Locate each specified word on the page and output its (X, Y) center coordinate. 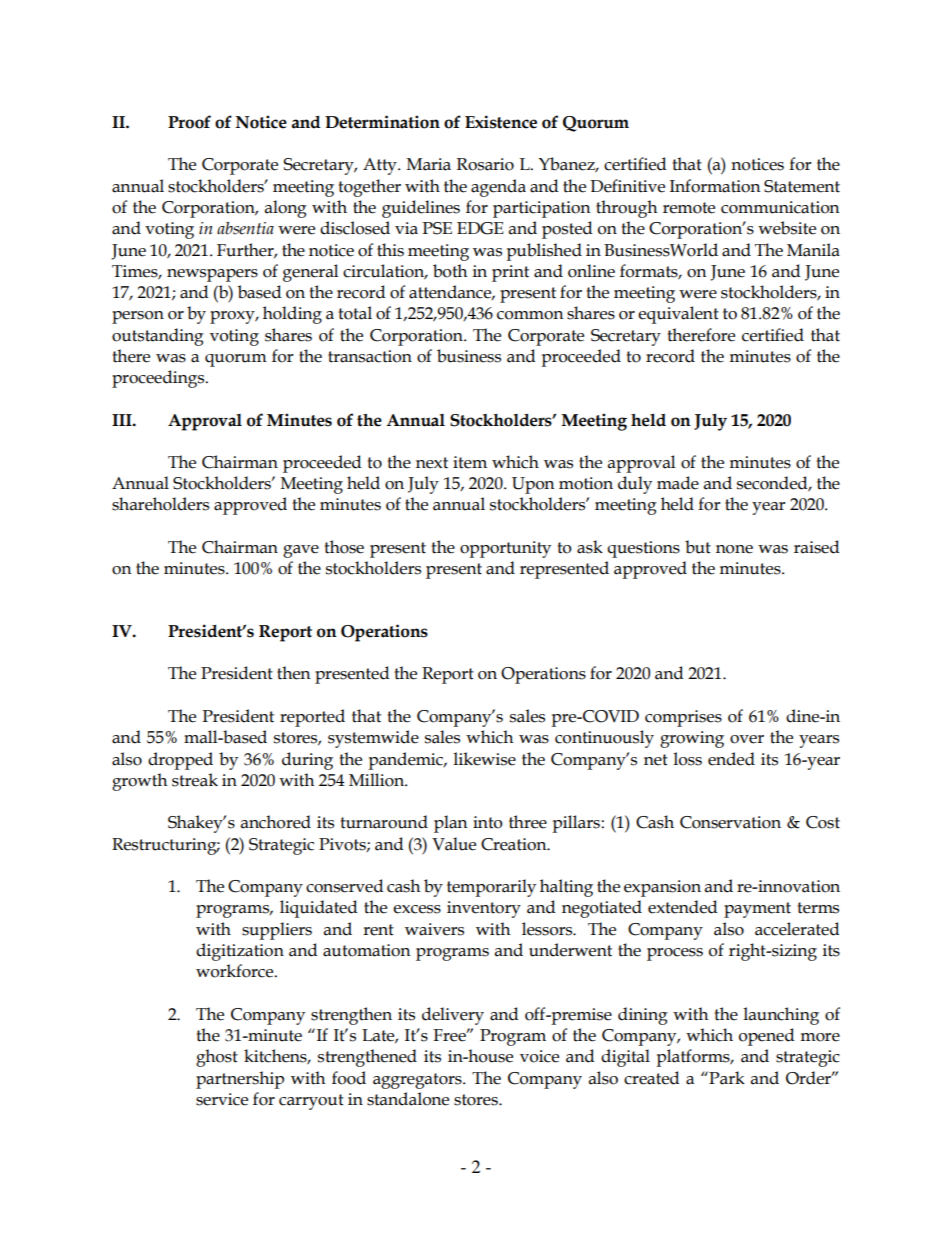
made (678, 483)
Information (715, 186)
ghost (217, 1058)
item (470, 462)
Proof (189, 122)
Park (726, 1078)
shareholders (160, 504)
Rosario (485, 164)
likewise (485, 759)
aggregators (418, 1081)
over (747, 739)
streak (195, 780)
